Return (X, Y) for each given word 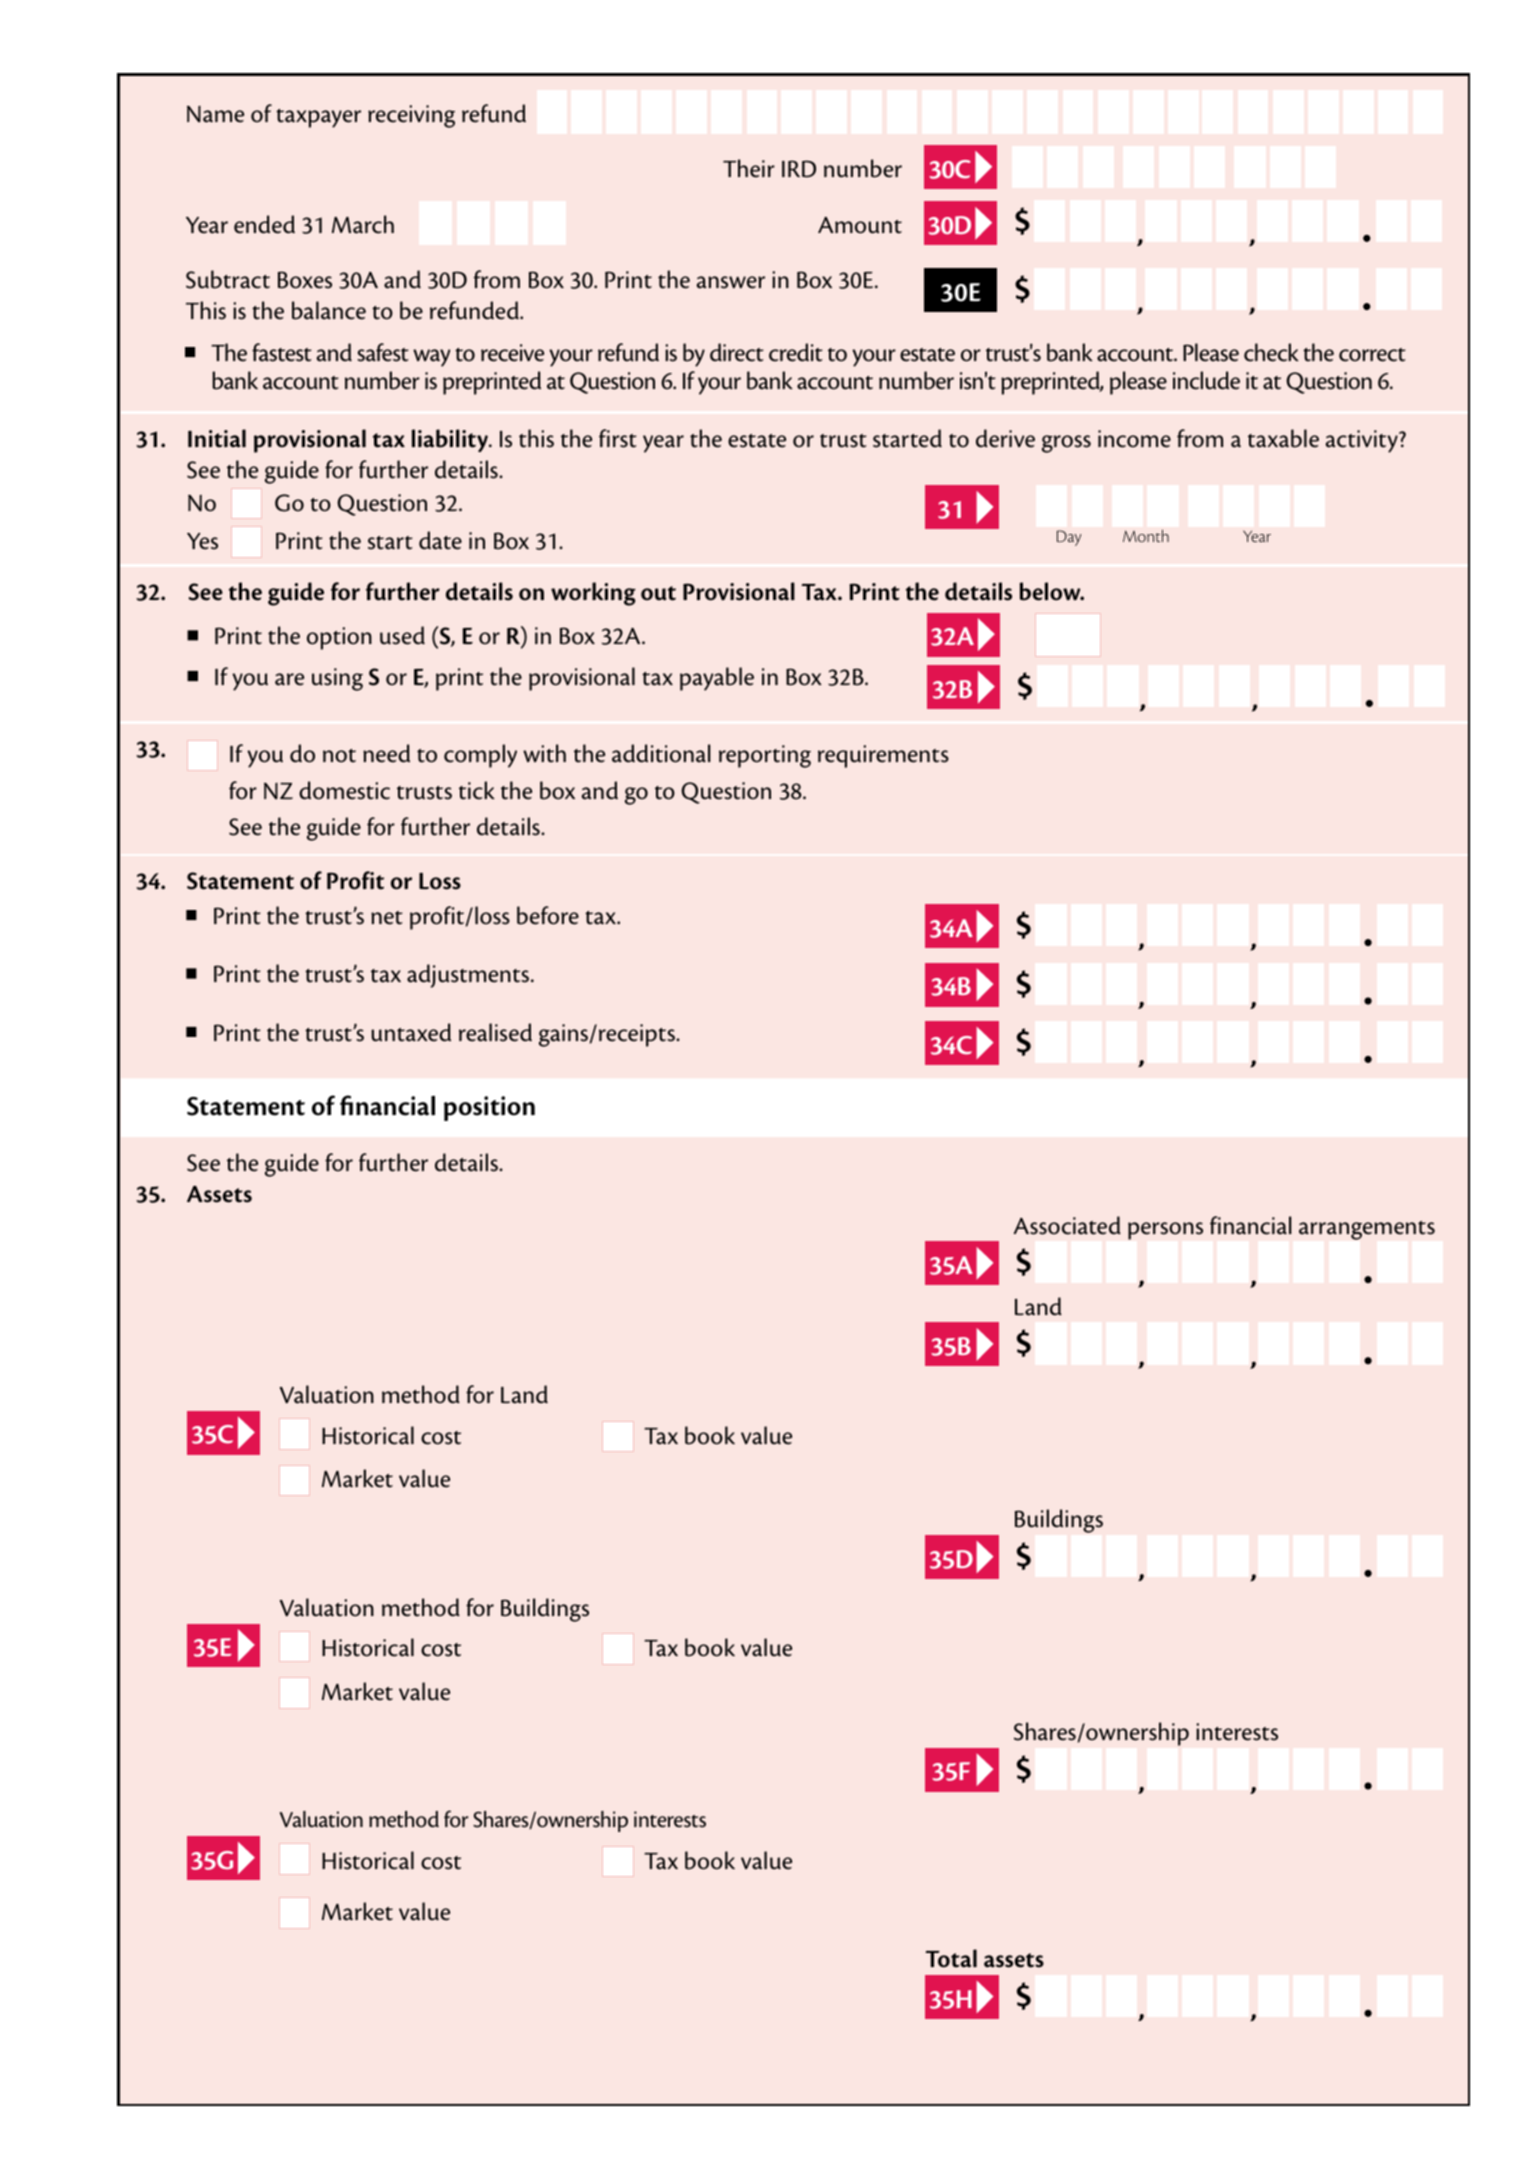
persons (1165, 1231)
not (339, 756)
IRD (799, 169)
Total (951, 1958)
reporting (765, 756)
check (1271, 352)
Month (1146, 536)
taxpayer (318, 118)
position (489, 1108)
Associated (1067, 1225)
